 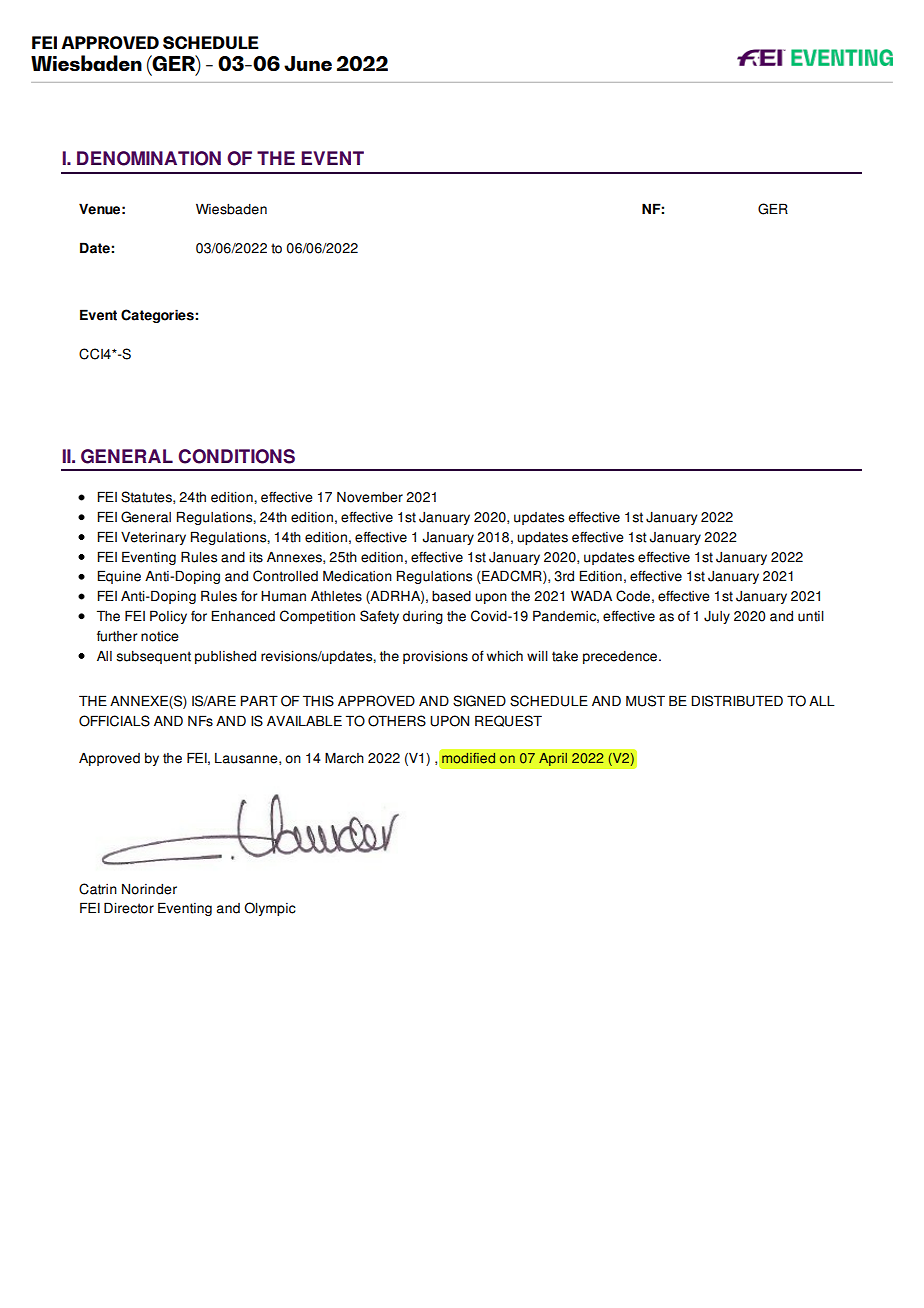 What do you see at coordinates (370, 497) in the screenshot?
I see `November` at bounding box center [370, 497].
